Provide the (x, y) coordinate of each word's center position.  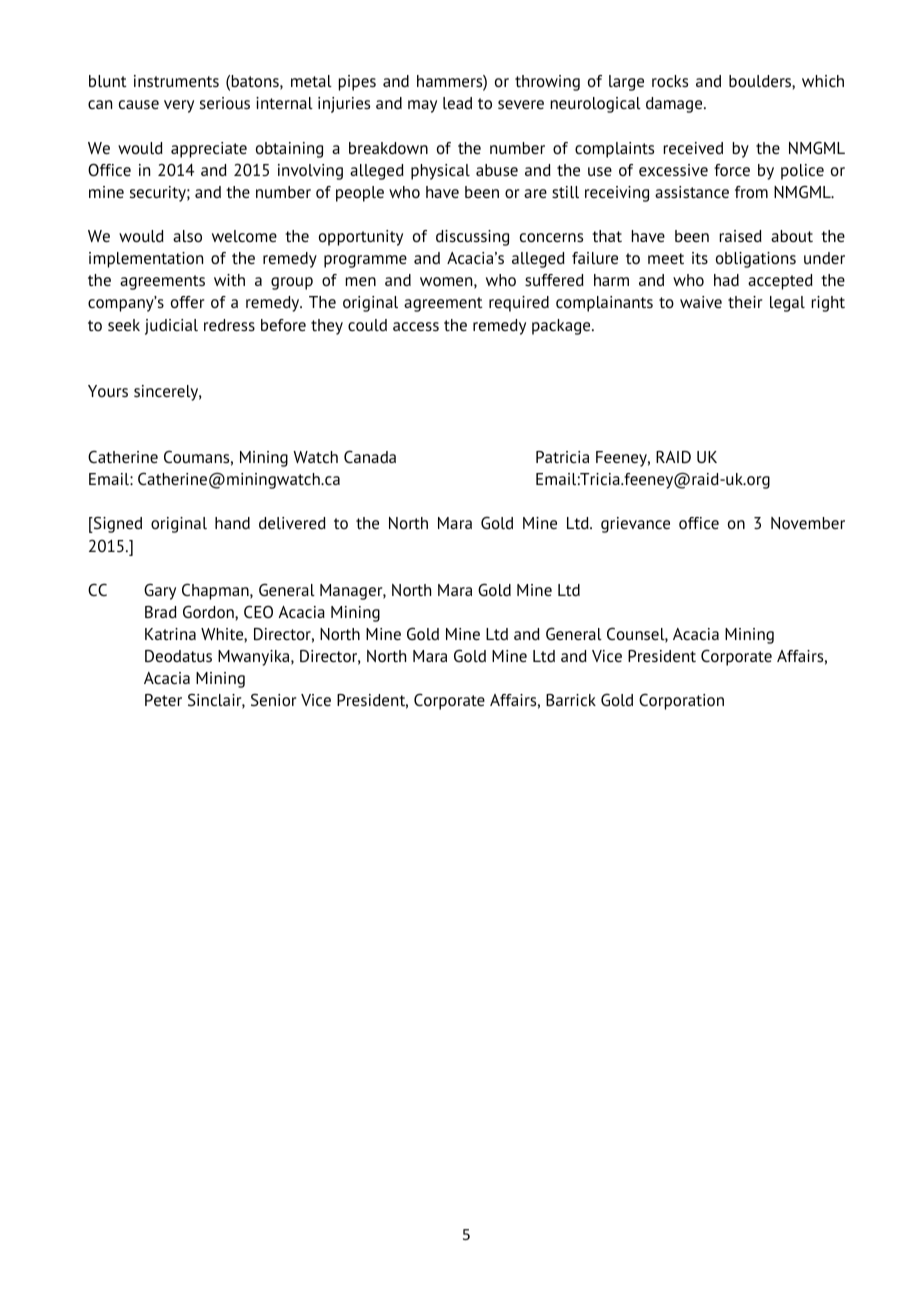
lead (457, 103)
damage (675, 105)
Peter (163, 700)
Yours (108, 391)
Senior (274, 700)
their (745, 302)
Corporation (681, 701)
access (416, 326)
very (179, 106)
